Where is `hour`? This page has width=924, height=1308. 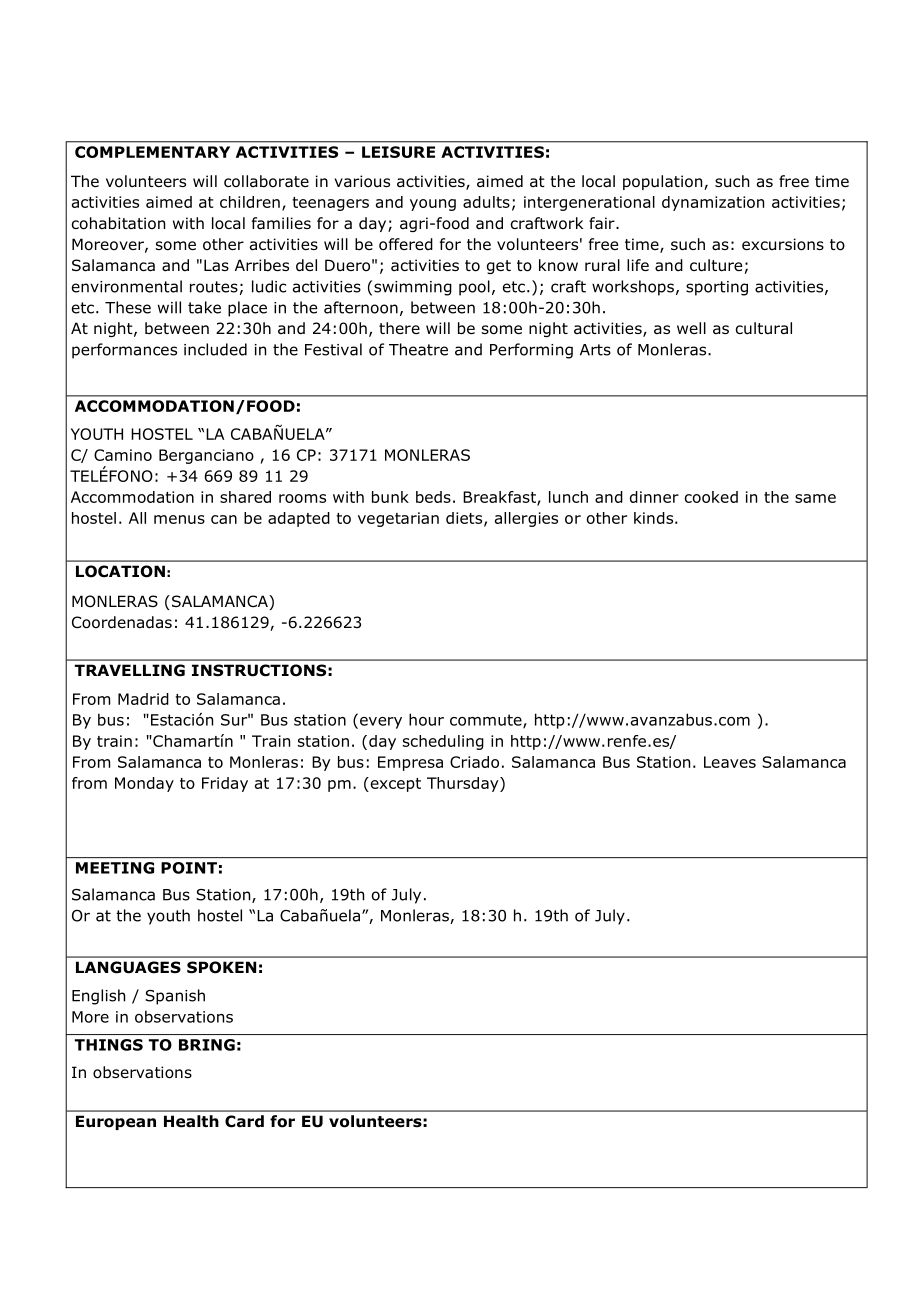 hour is located at coordinates (426, 719).
